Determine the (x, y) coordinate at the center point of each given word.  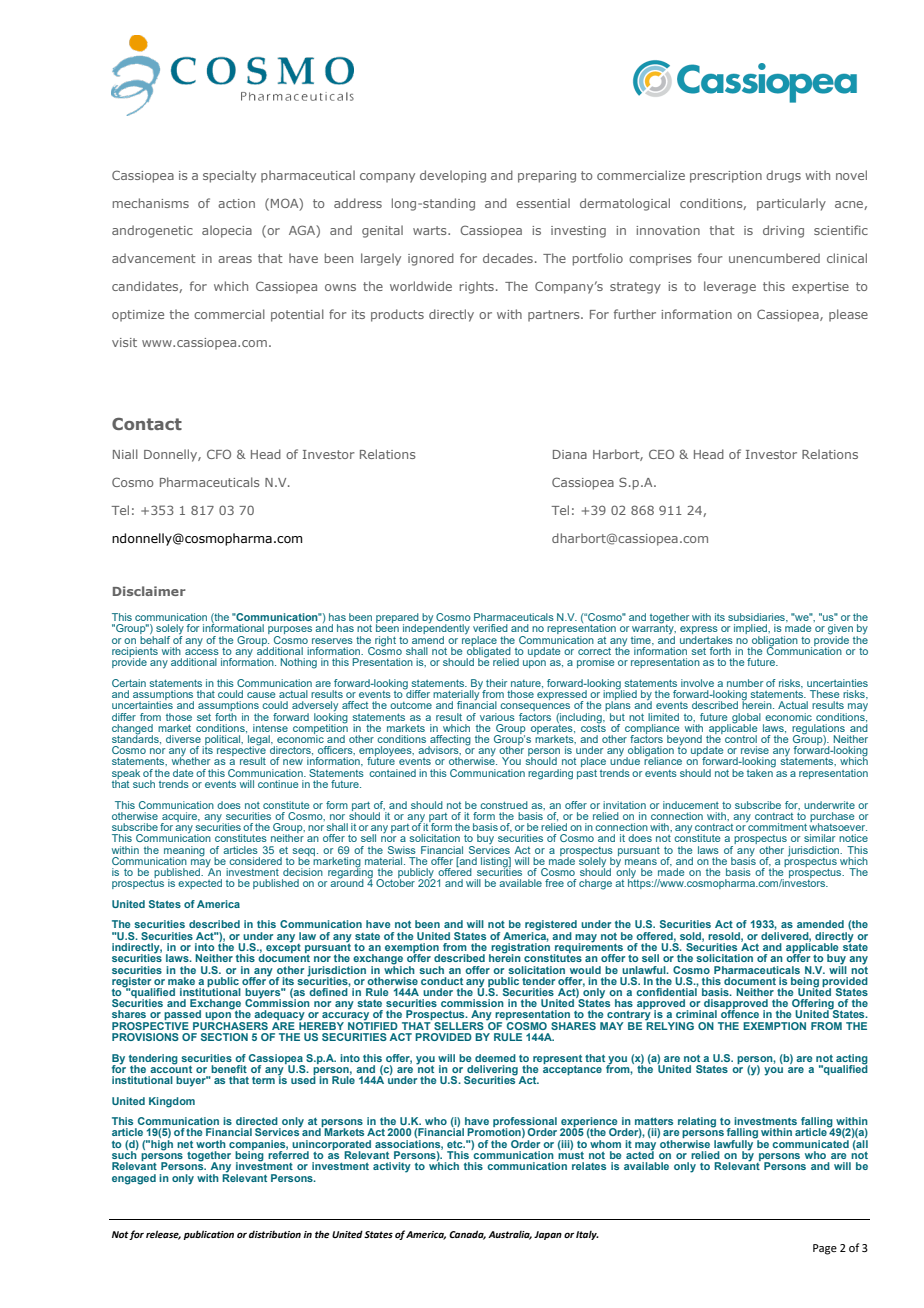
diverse (183, 739)
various (497, 717)
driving (783, 231)
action (236, 203)
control (741, 739)
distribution (275, 1234)
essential (543, 203)
